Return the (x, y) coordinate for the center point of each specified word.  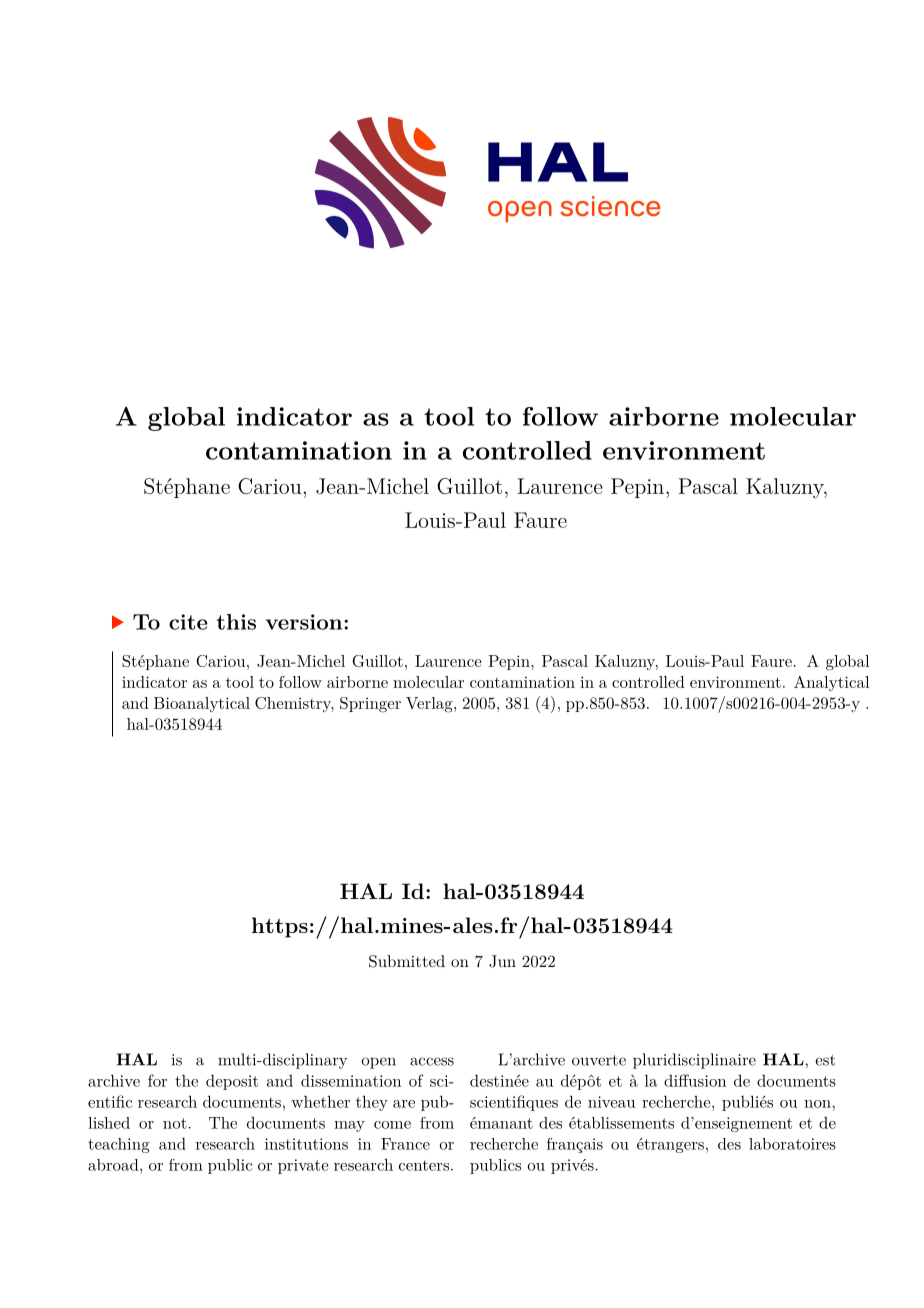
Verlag (430, 705)
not (175, 1123)
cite (188, 622)
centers (424, 1165)
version (305, 622)
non (818, 1104)
